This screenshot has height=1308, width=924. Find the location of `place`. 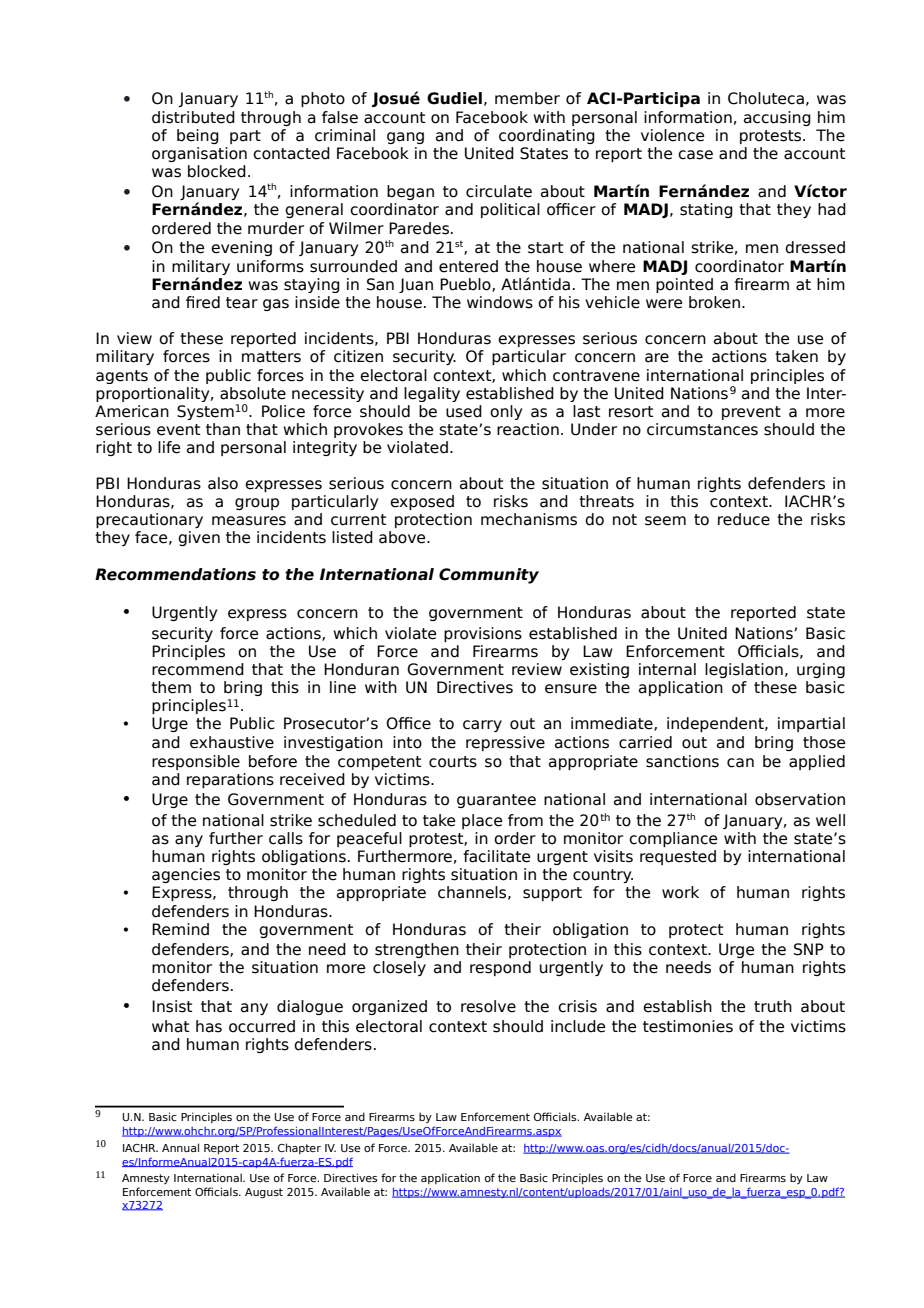

place is located at coordinates (482, 821).
